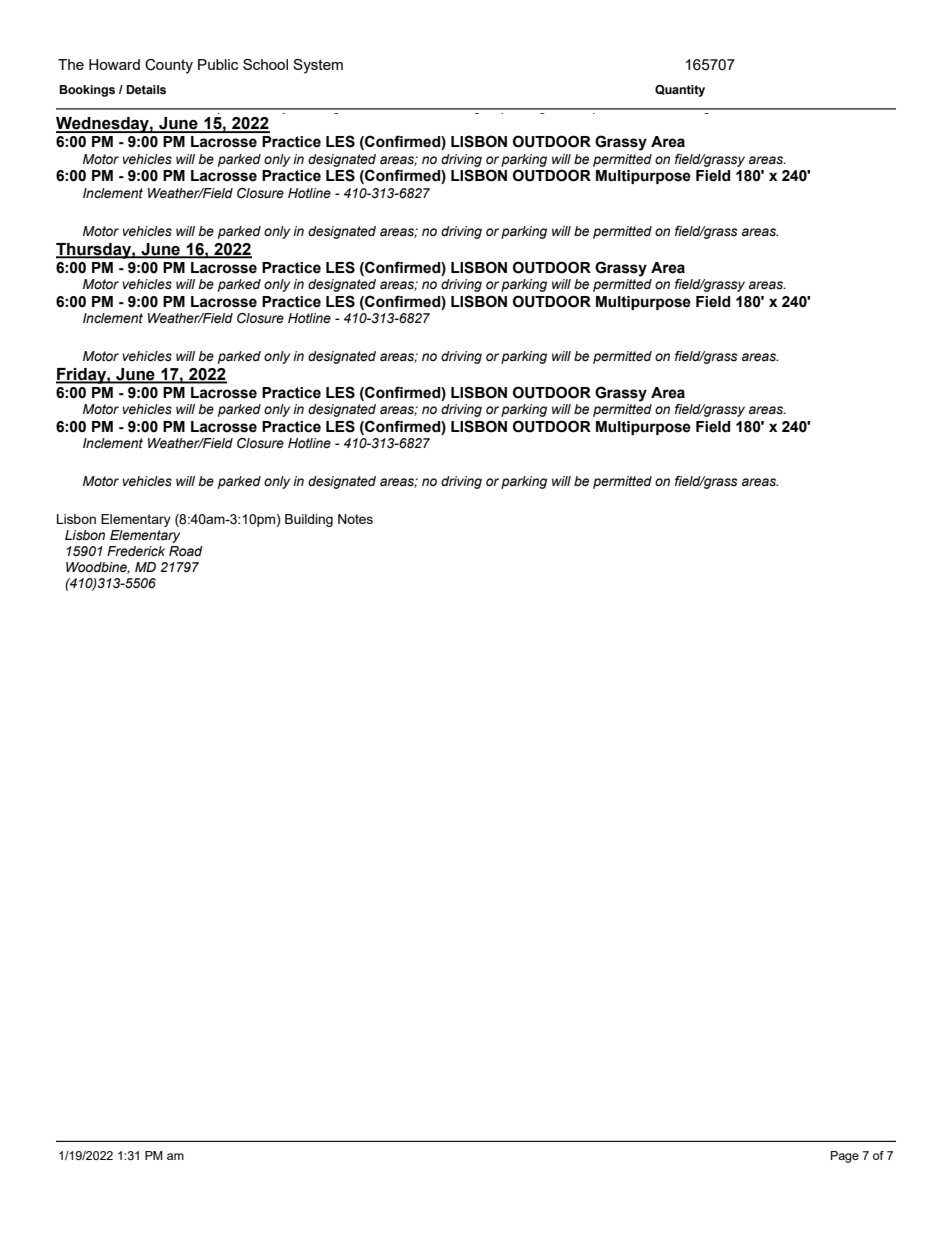  Describe the element at coordinates (136, 551) in the document. I see `Frederick` at that location.
